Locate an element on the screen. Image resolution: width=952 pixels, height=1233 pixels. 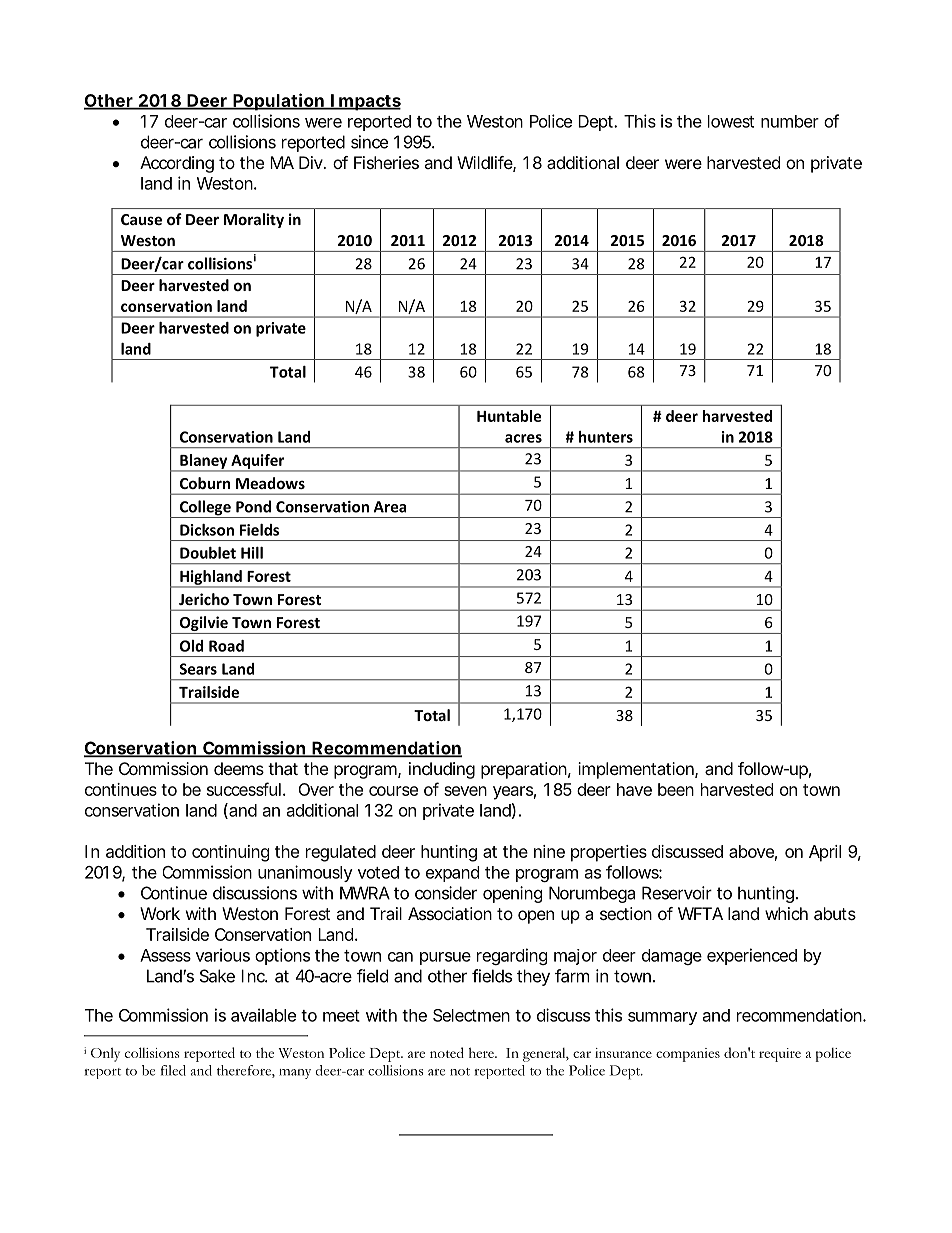
According is located at coordinates (177, 164).
